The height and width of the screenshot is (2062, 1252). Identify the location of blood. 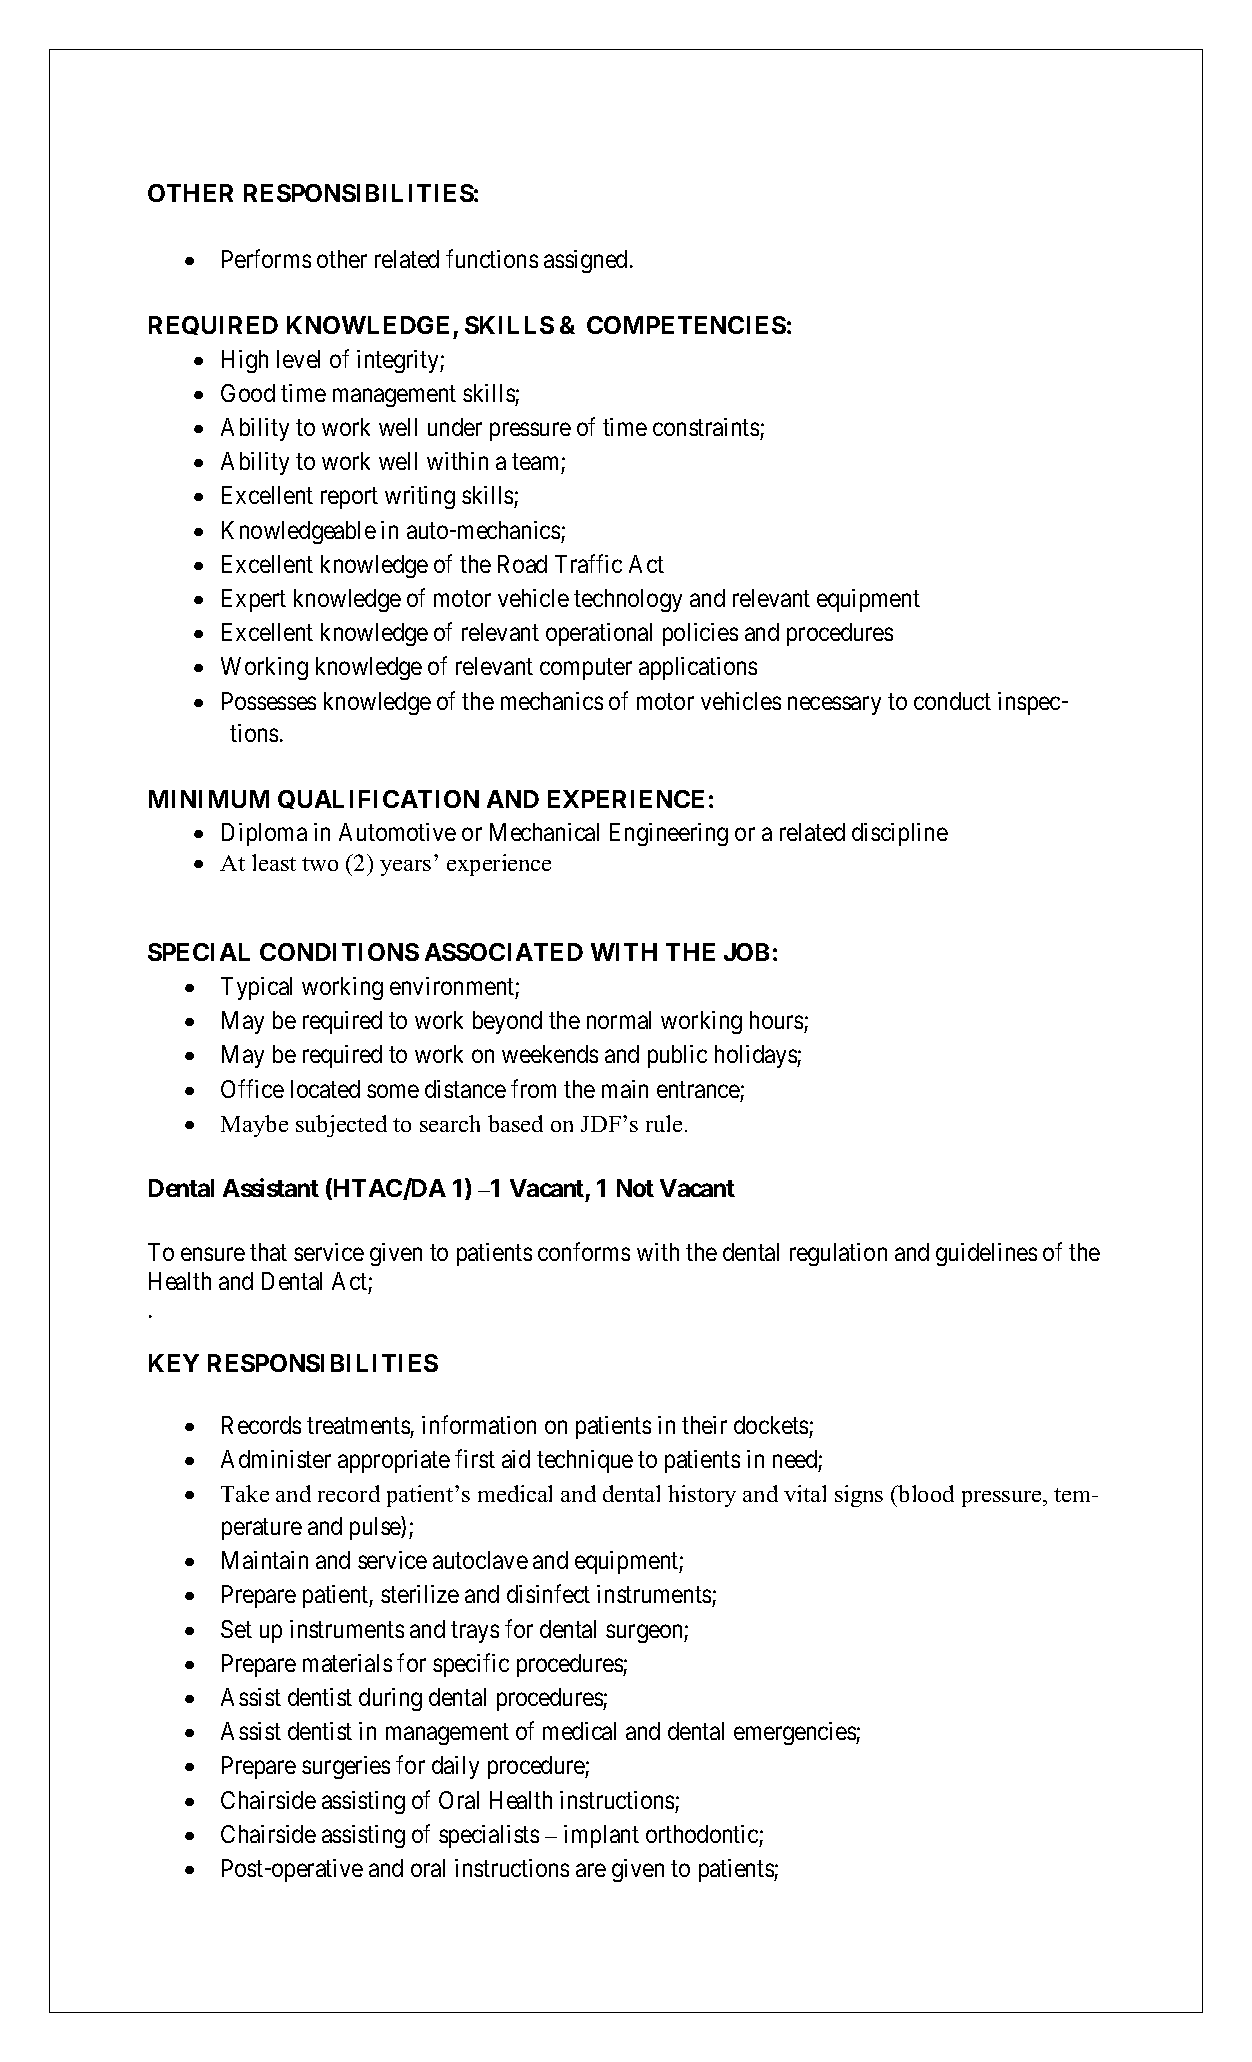
(925, 1493).
